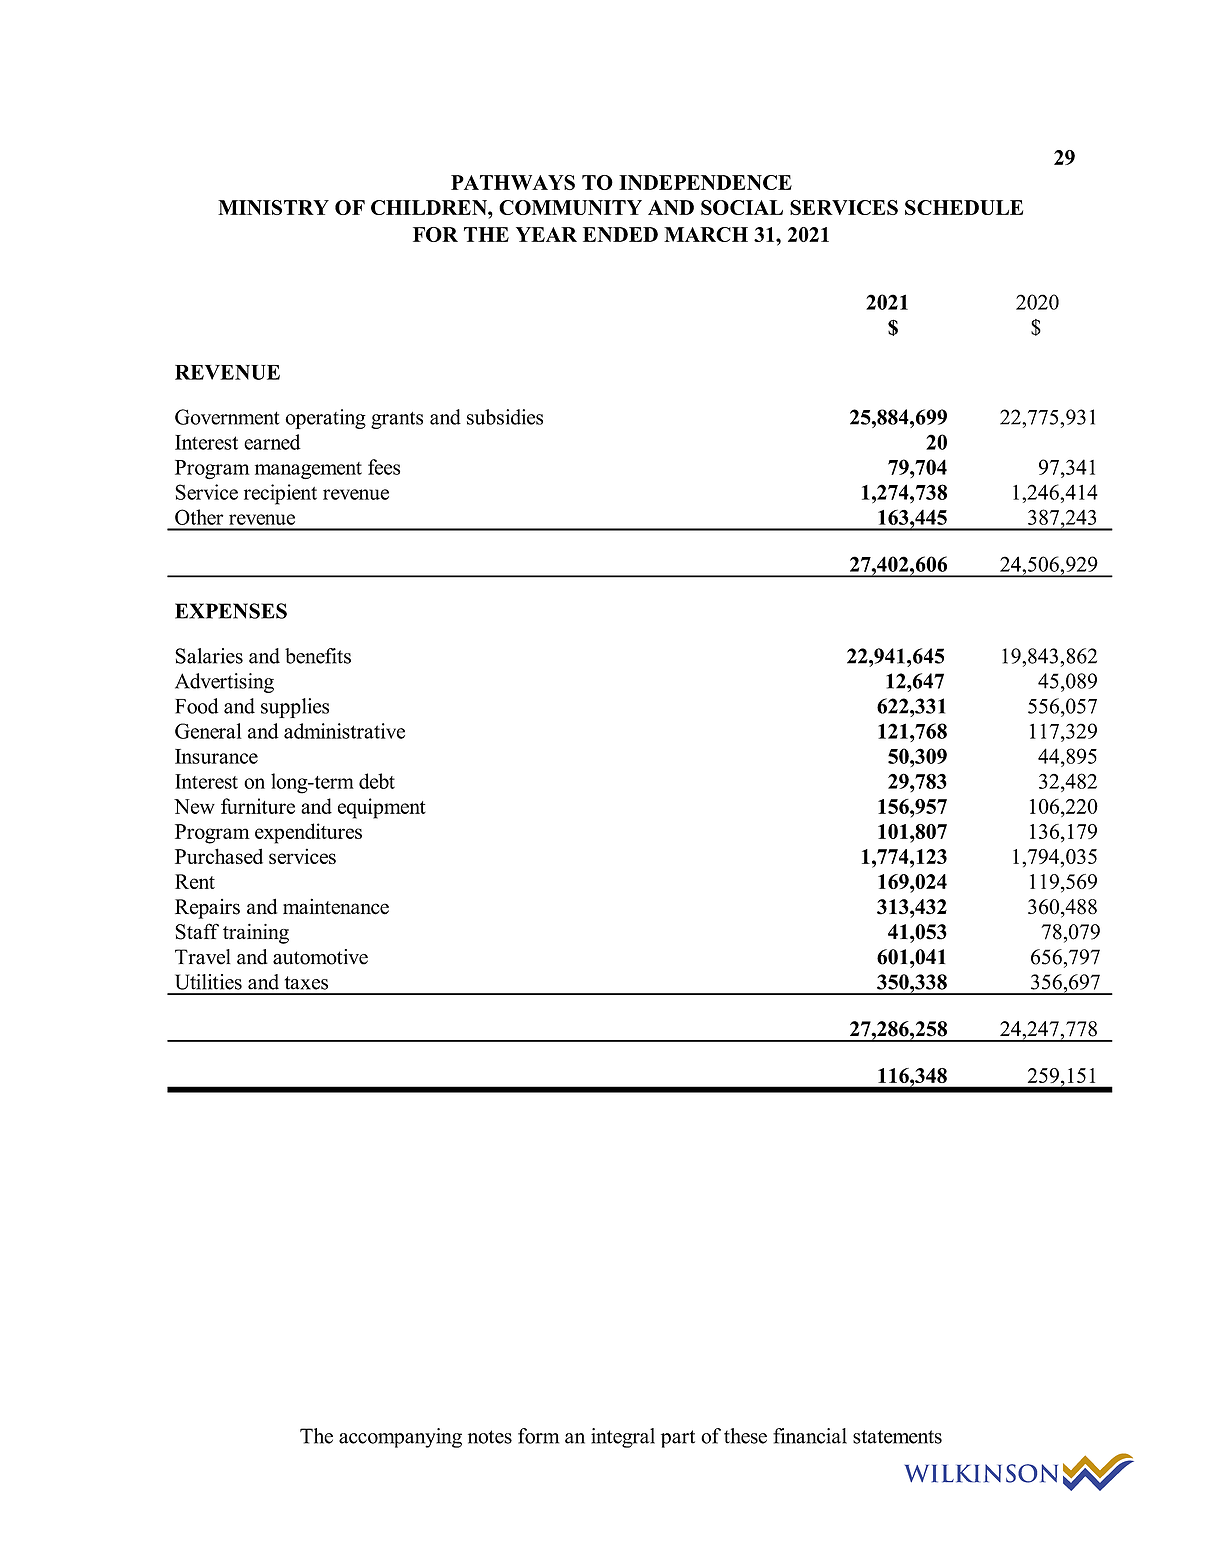  What do you see at coordinates (272, 442) in the page?
I see `earned` at bounding box center [272, 442].
